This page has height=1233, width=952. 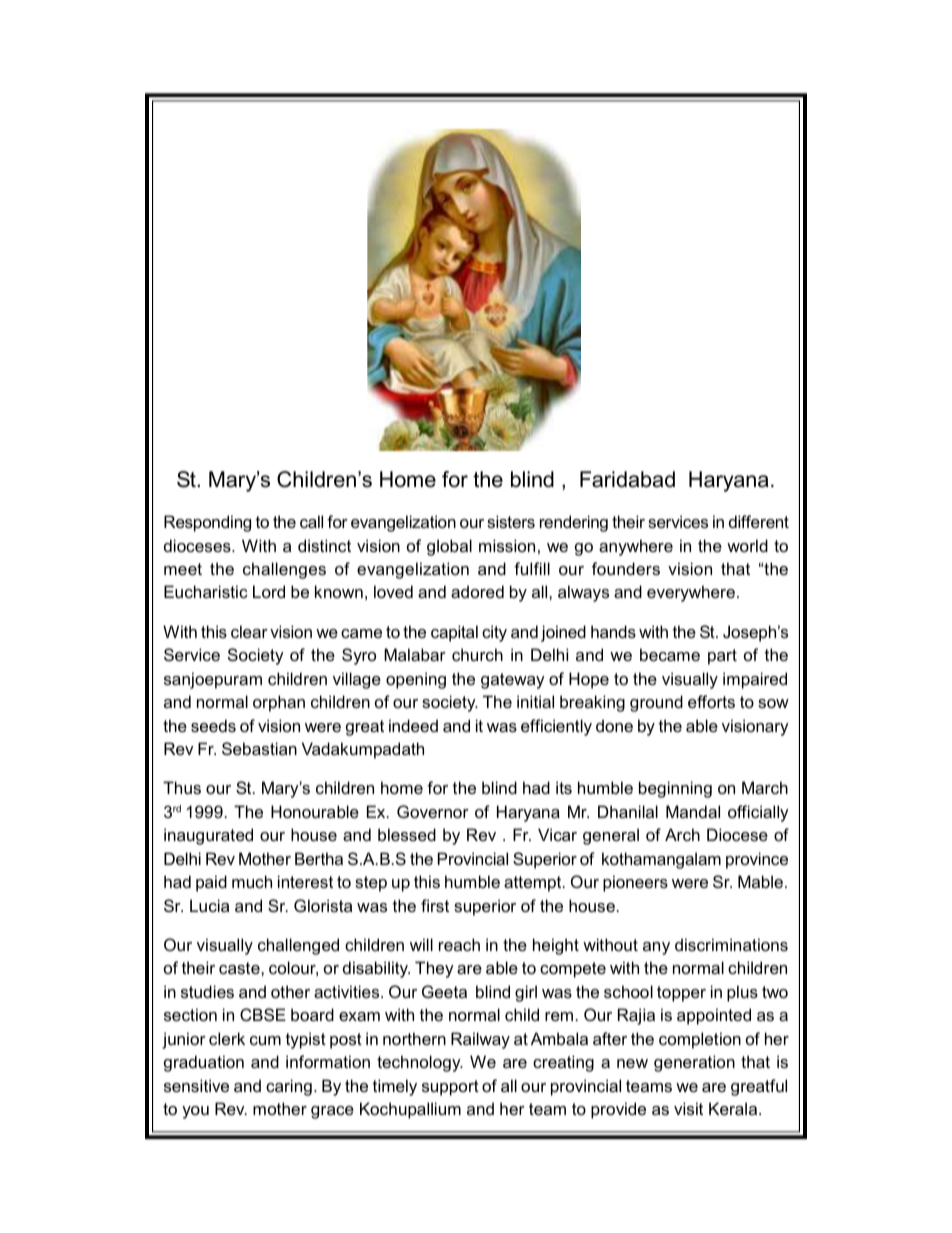 What do you see at coordinates (688, 1108) in the page?
I see `visit` at bounding box center [688, 1108].
